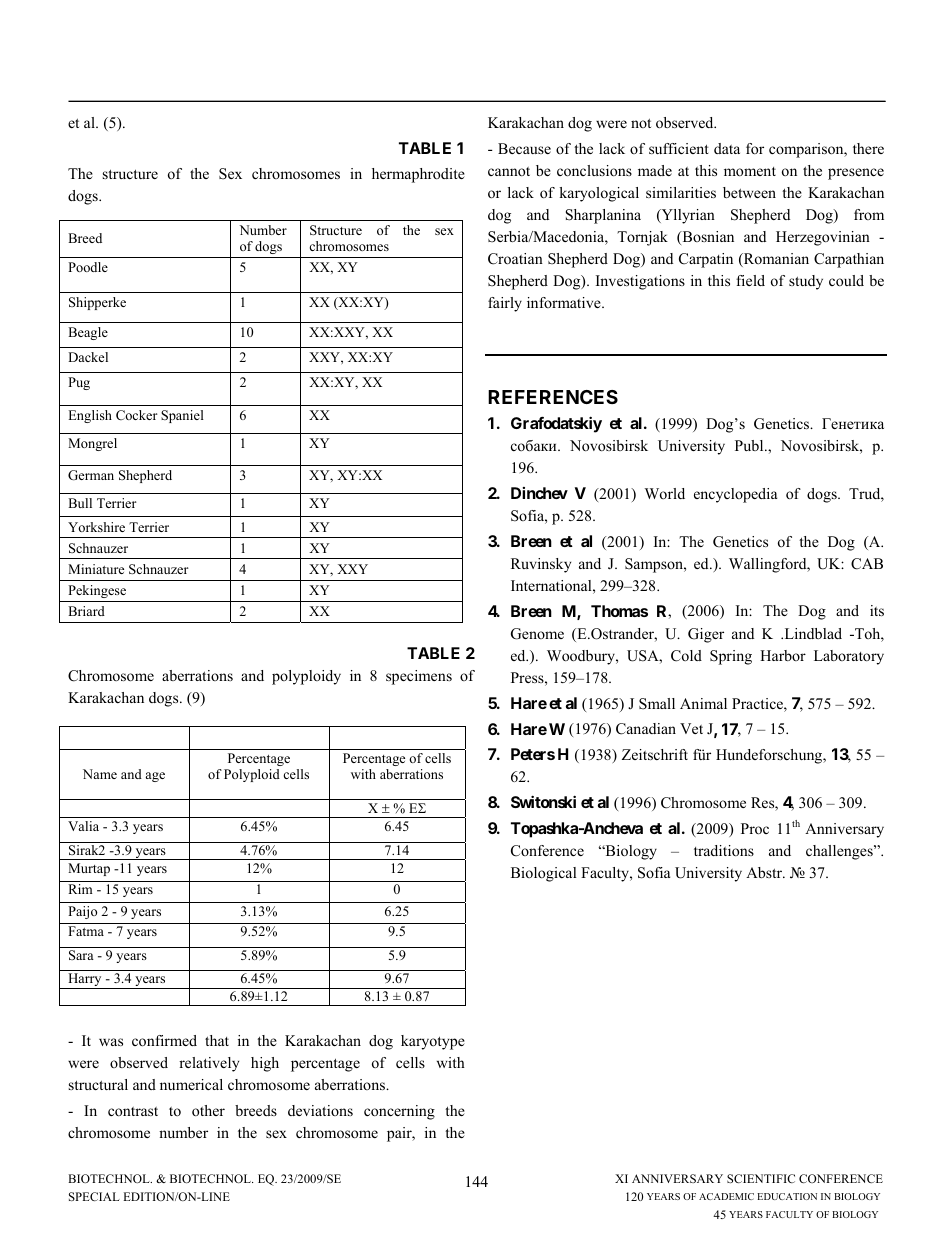  Describe the element at coordinates (509, 171) in the image. I see `cannot` at that location.
